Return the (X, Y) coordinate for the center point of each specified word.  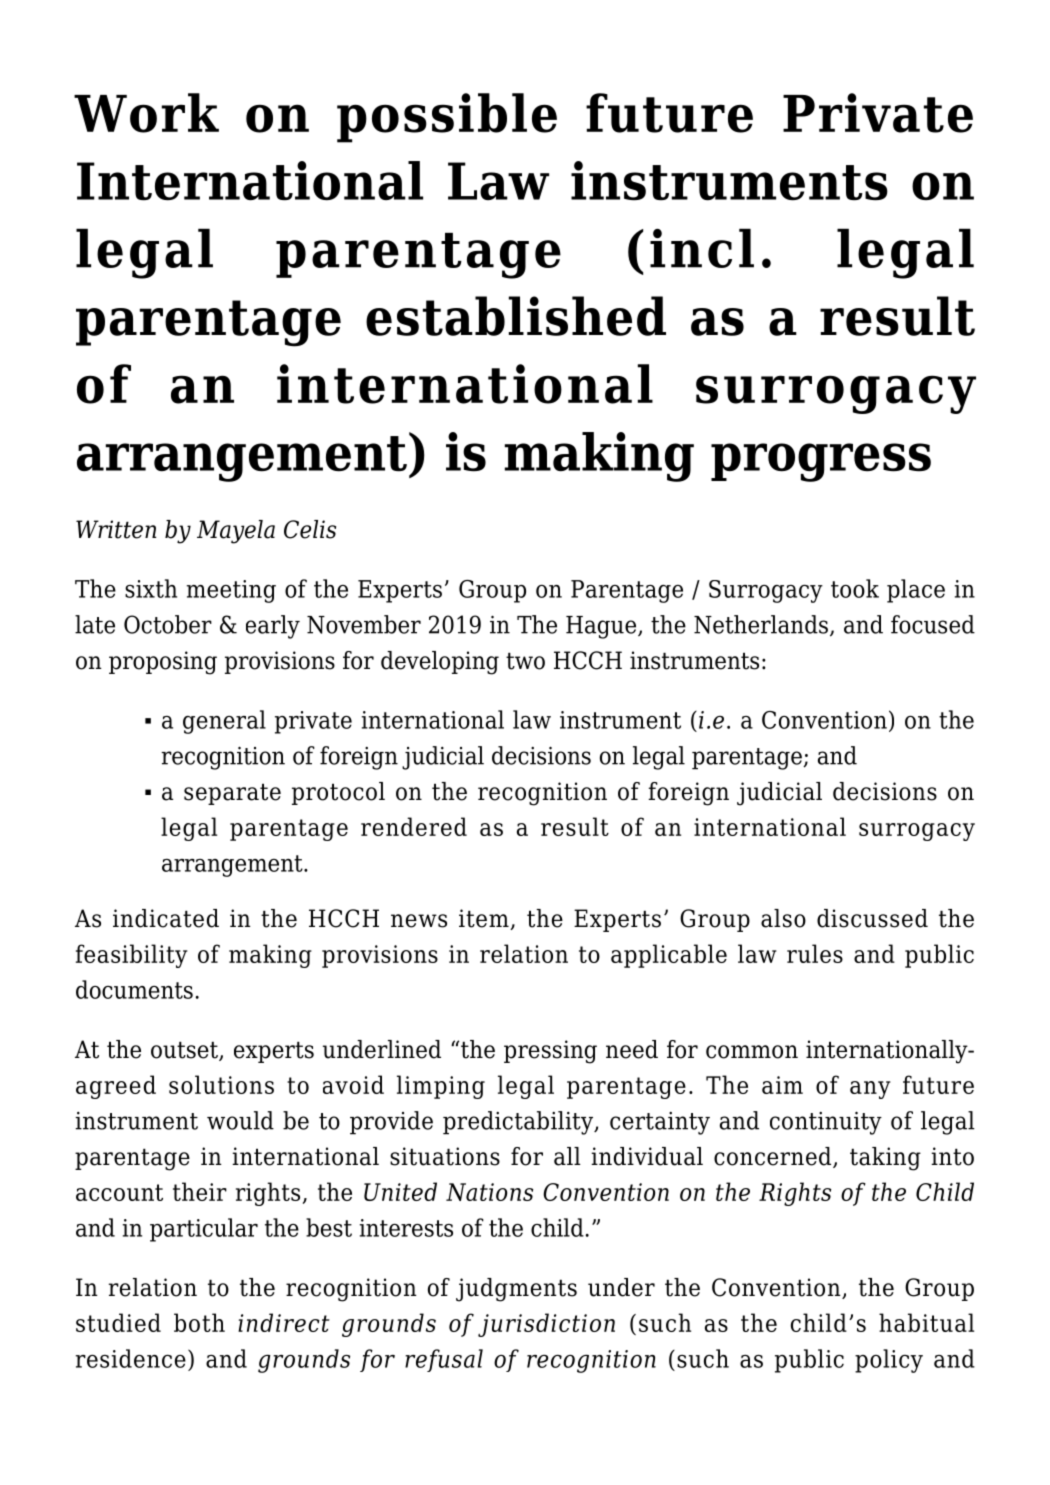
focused (933, 624)
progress (821, 462)
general (224, 722)
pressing (550, 1052)
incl (702, 248)
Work (146, 113)
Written (116, 529)
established (516, 316)
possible (447, 118)
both (199, 1322)
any (870, 1090)
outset (185, 1051)
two (525, 661)
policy (889, 1361)
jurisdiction (546, 1325)
